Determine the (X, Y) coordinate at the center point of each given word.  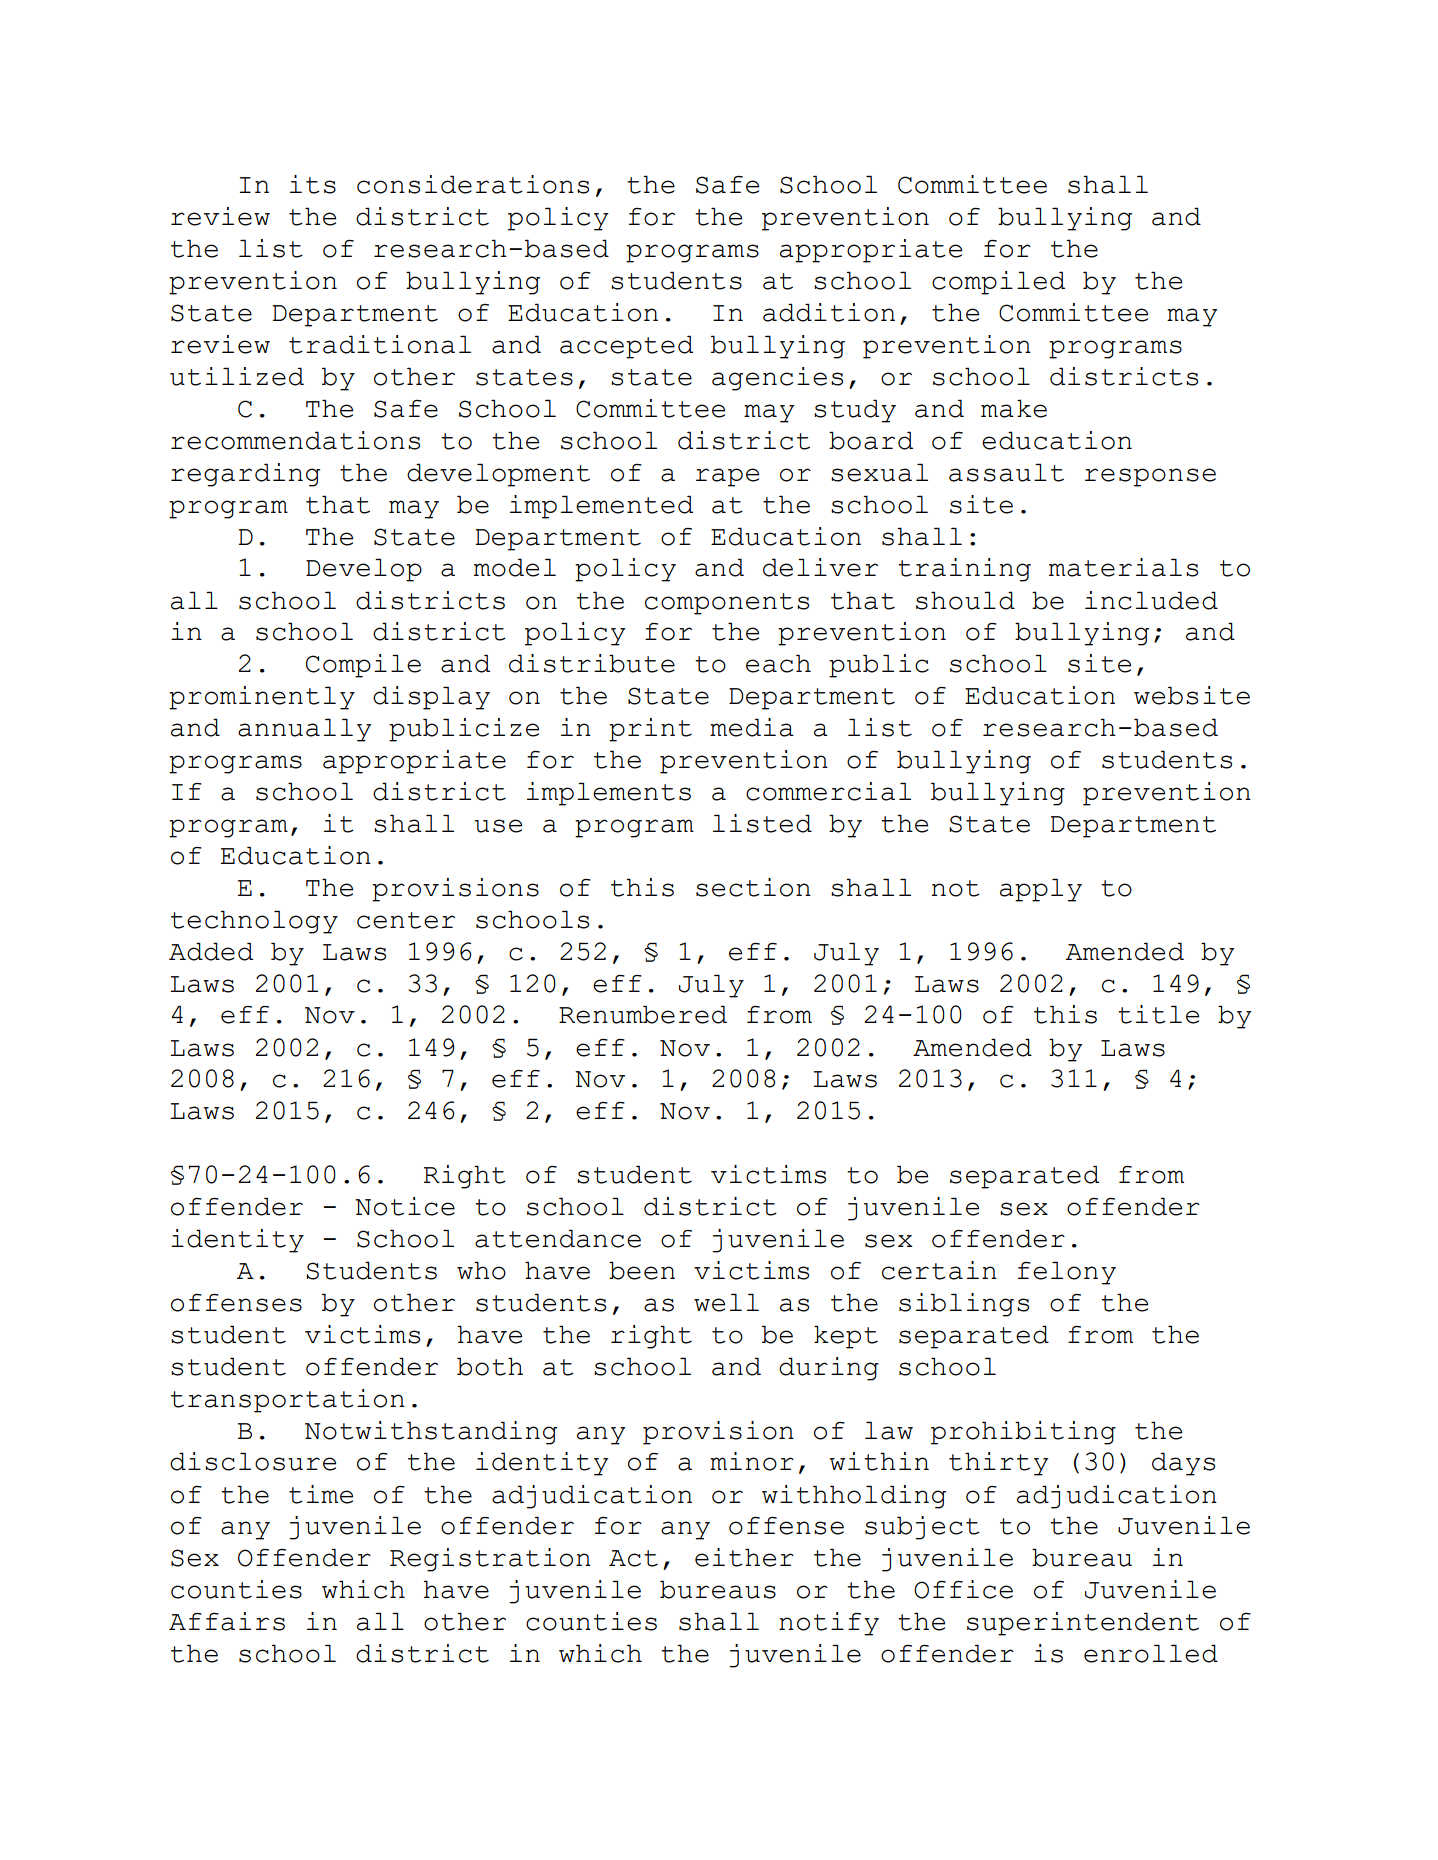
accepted (626, 347)
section (753, 887)
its (313, 184)
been (642, 1270)
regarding (245, 475)
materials (1123, 567)
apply (1041, 890)
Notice (405, 1206)
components (727, 604)
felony (1067, 1273)
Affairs (227, 1621)
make (1014, 408)
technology (254, 922)
